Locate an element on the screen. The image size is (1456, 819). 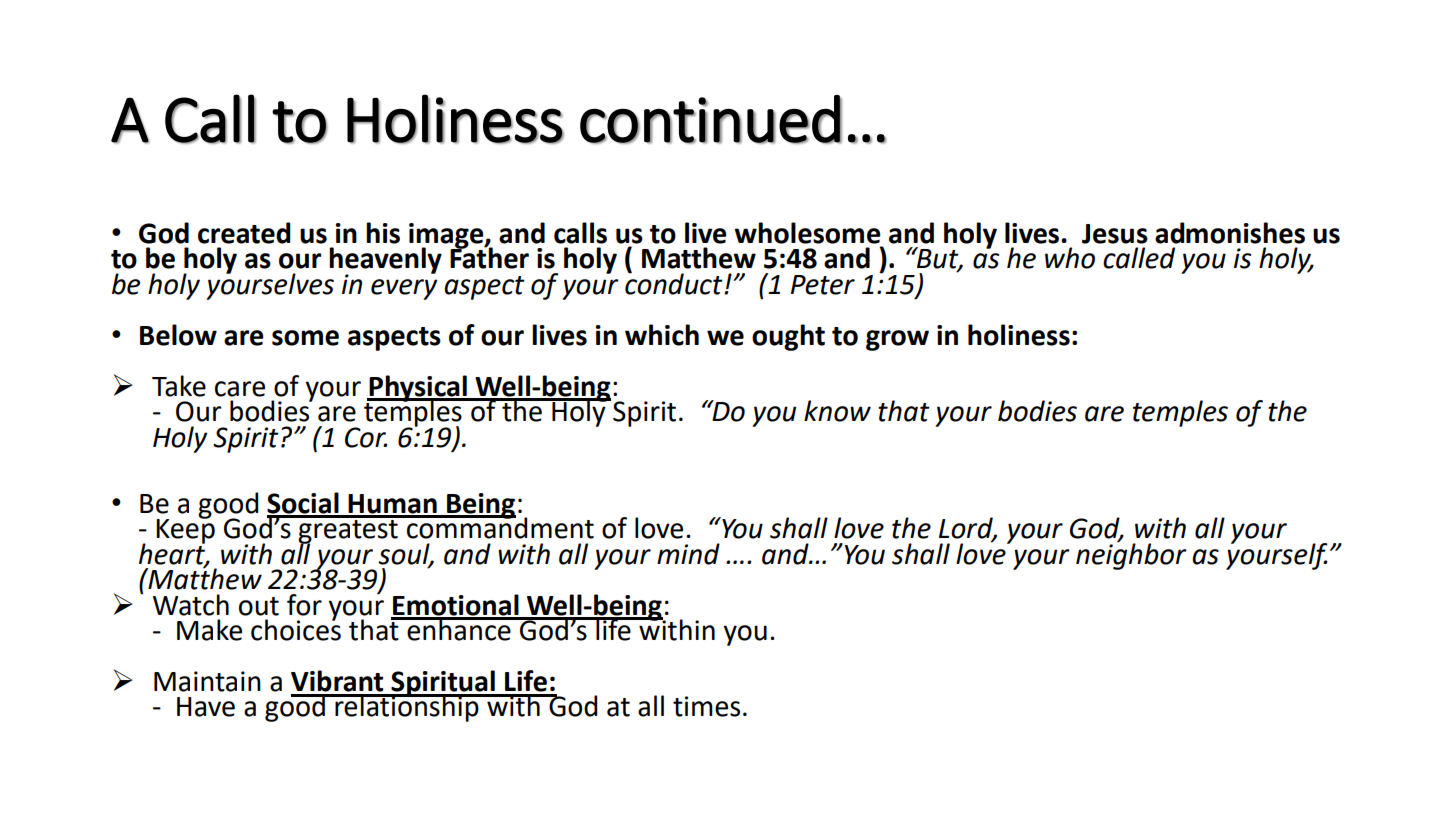
know is located at coordinates (837, 411).
